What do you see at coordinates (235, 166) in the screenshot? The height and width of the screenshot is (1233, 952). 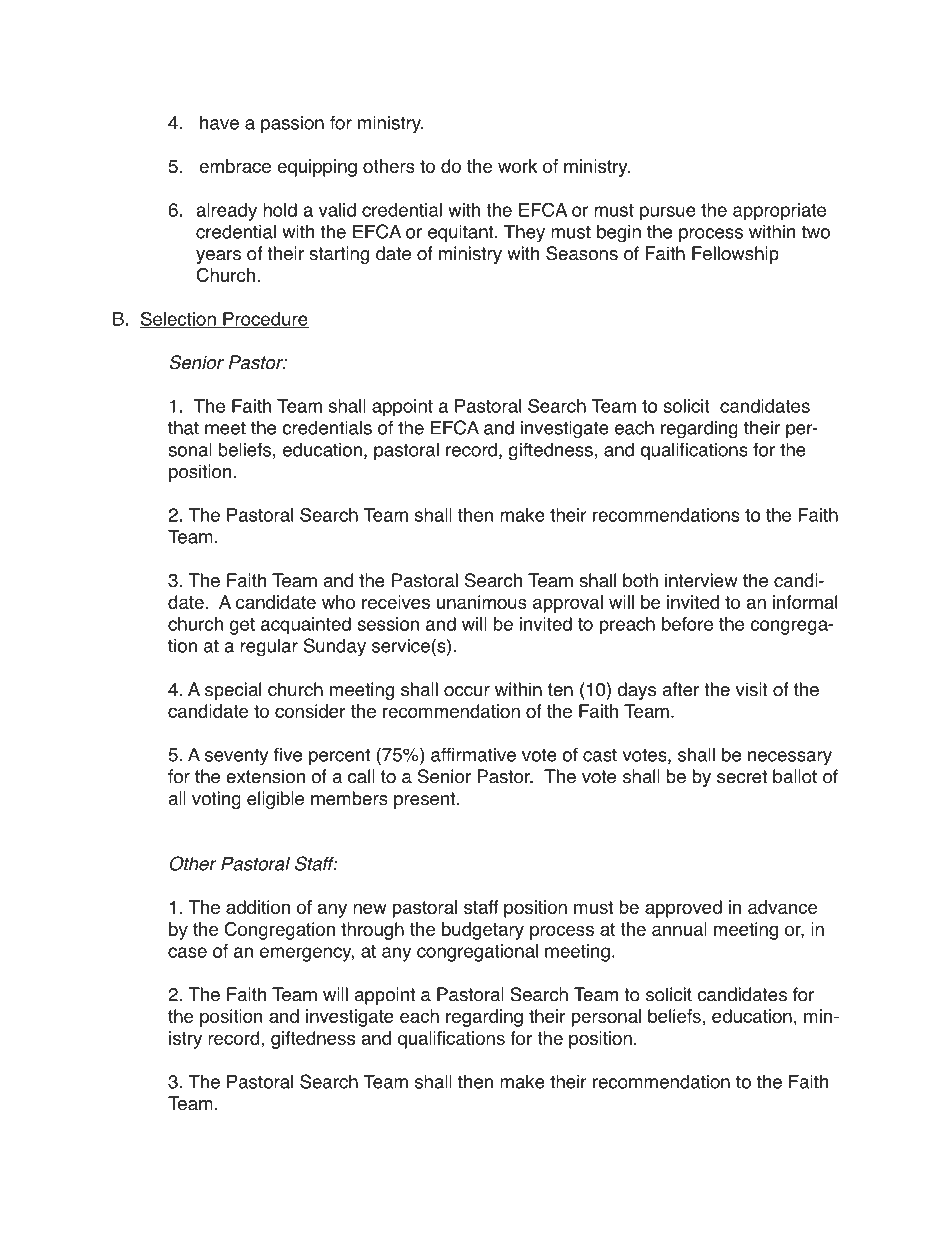 I see `embrace` at bounding box center [235, 166].
